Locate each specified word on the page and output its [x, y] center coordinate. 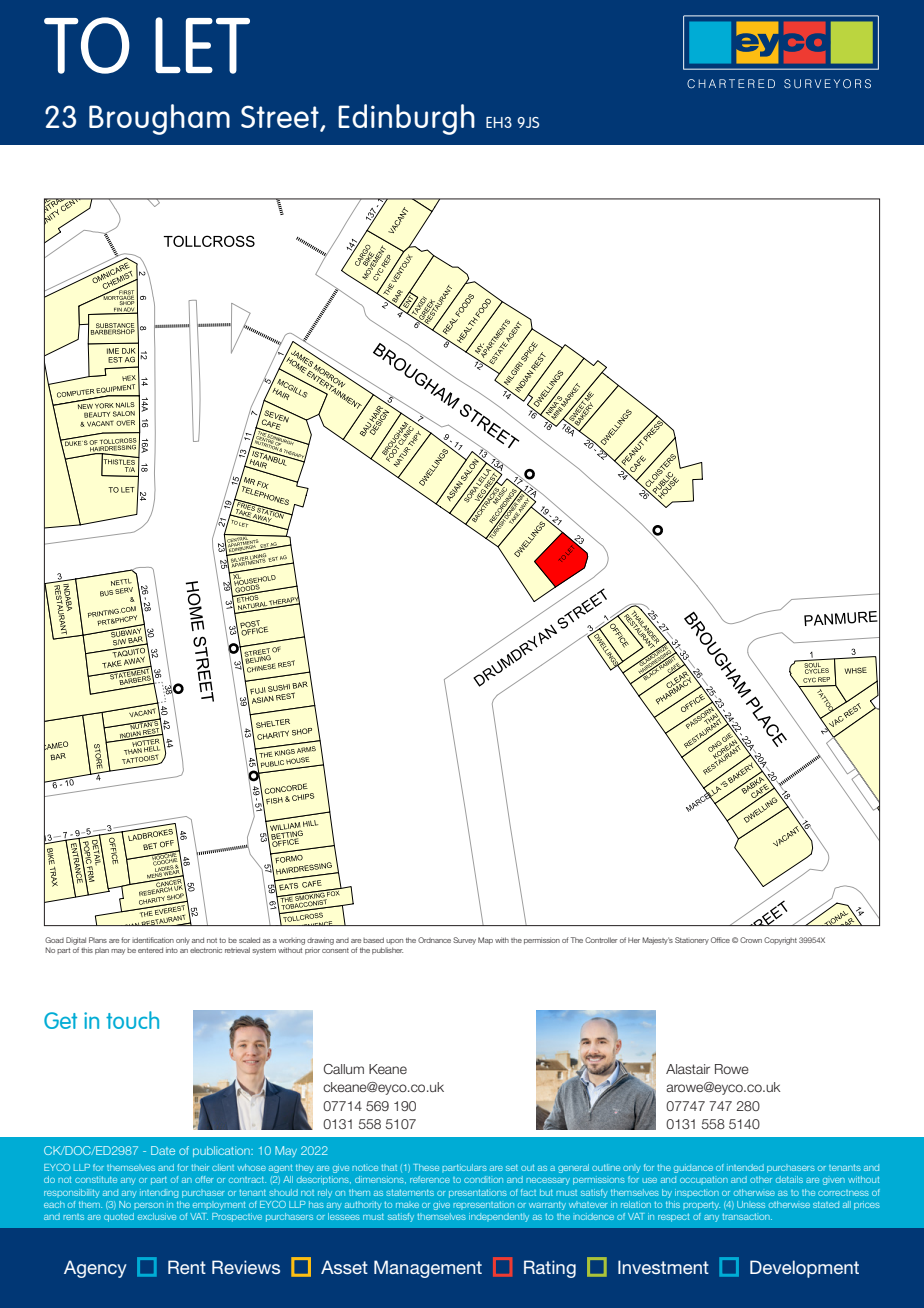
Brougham [159, 119]
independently [499, 1217]
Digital [76, 941]
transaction [747, 1216]
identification [153, 940]
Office [720, 940]
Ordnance [434, 940]
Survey [464, 941]
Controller [601, 940]
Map [485, 941]
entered [150, 950]
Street [281, 118]
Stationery [692, 941]
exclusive [157, 1216]
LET [202, 45]
